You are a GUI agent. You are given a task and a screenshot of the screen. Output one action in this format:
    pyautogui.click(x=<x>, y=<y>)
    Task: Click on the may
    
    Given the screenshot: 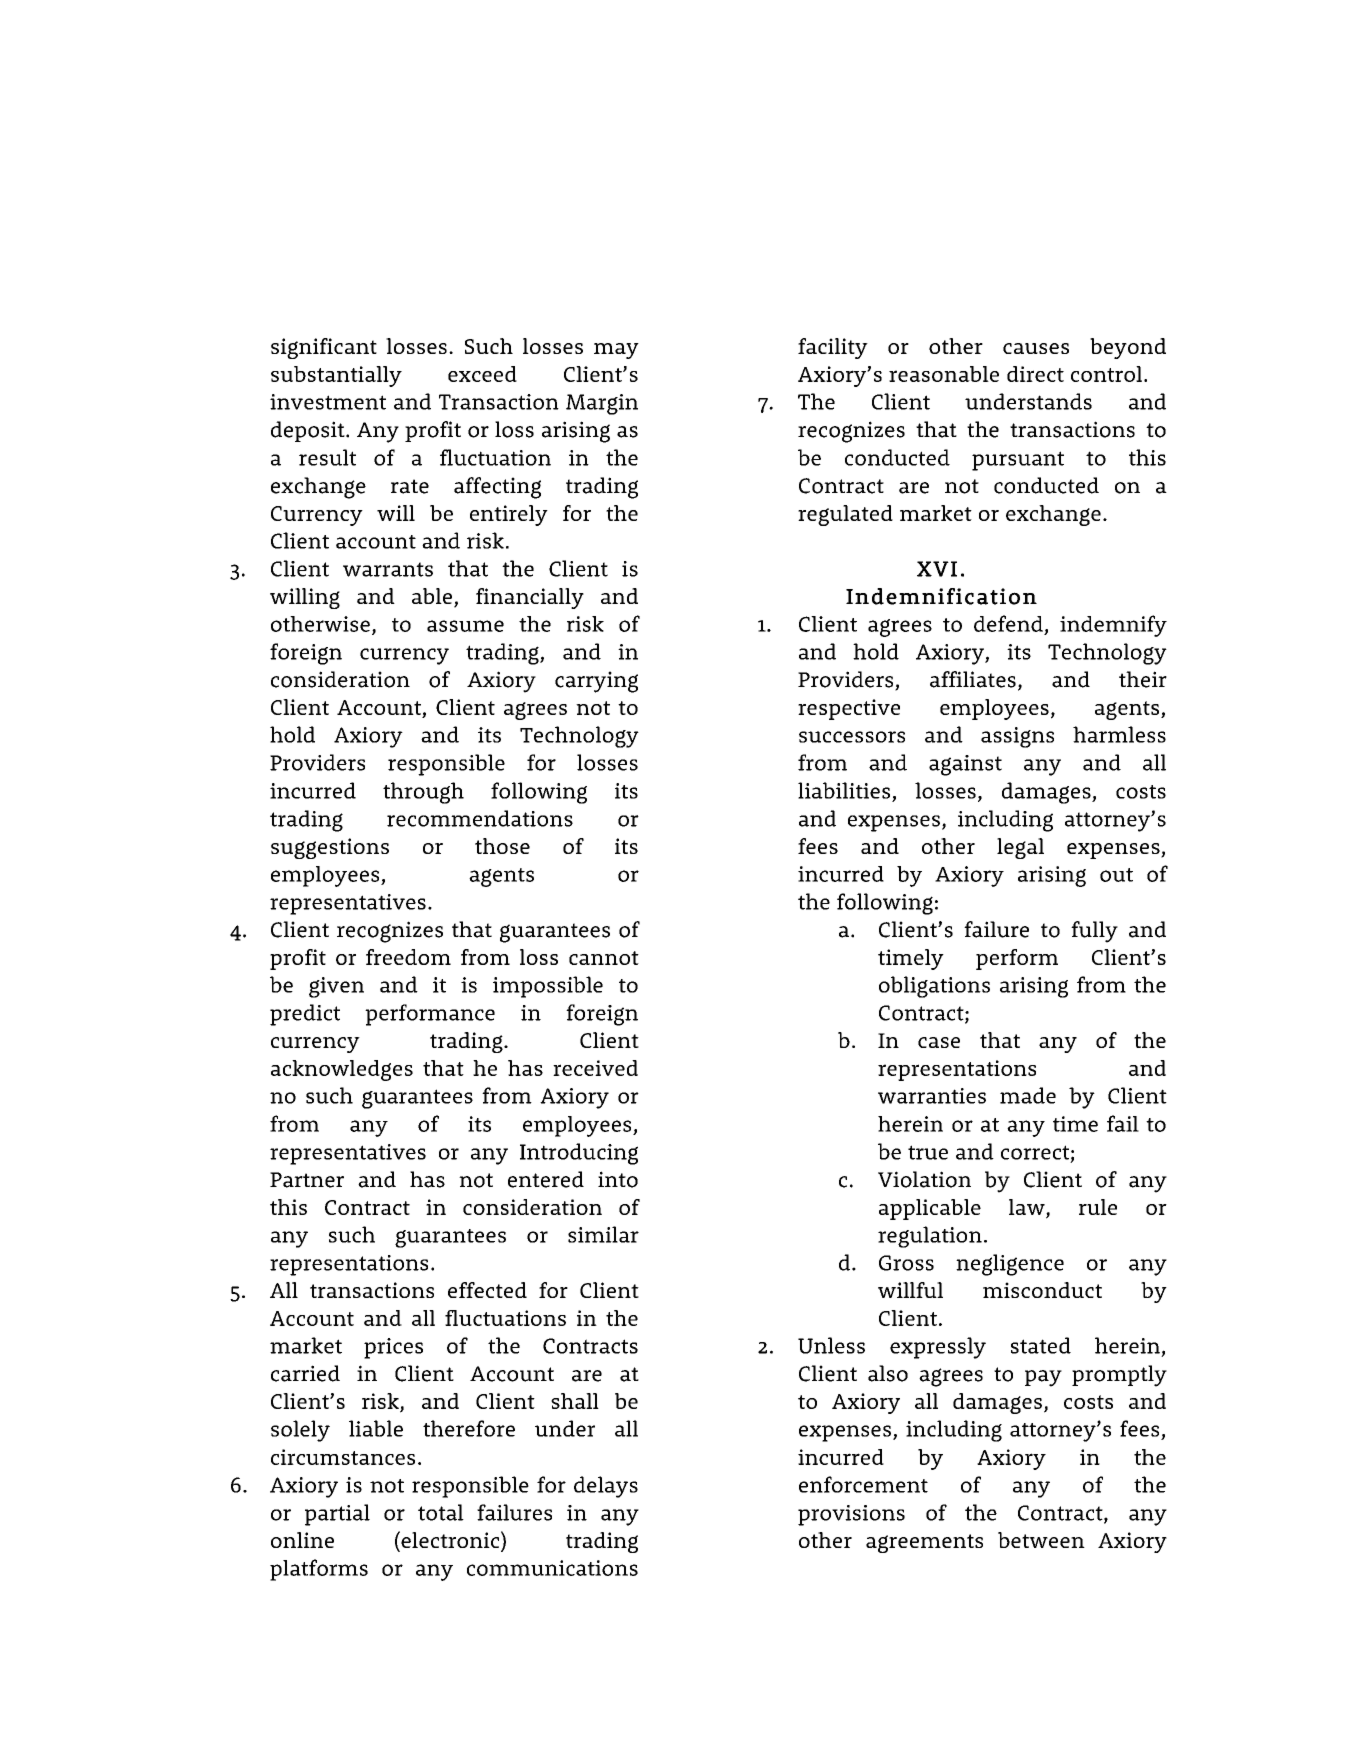 What is the action you would take?
    pyautogui.click(x=616, y=351)
